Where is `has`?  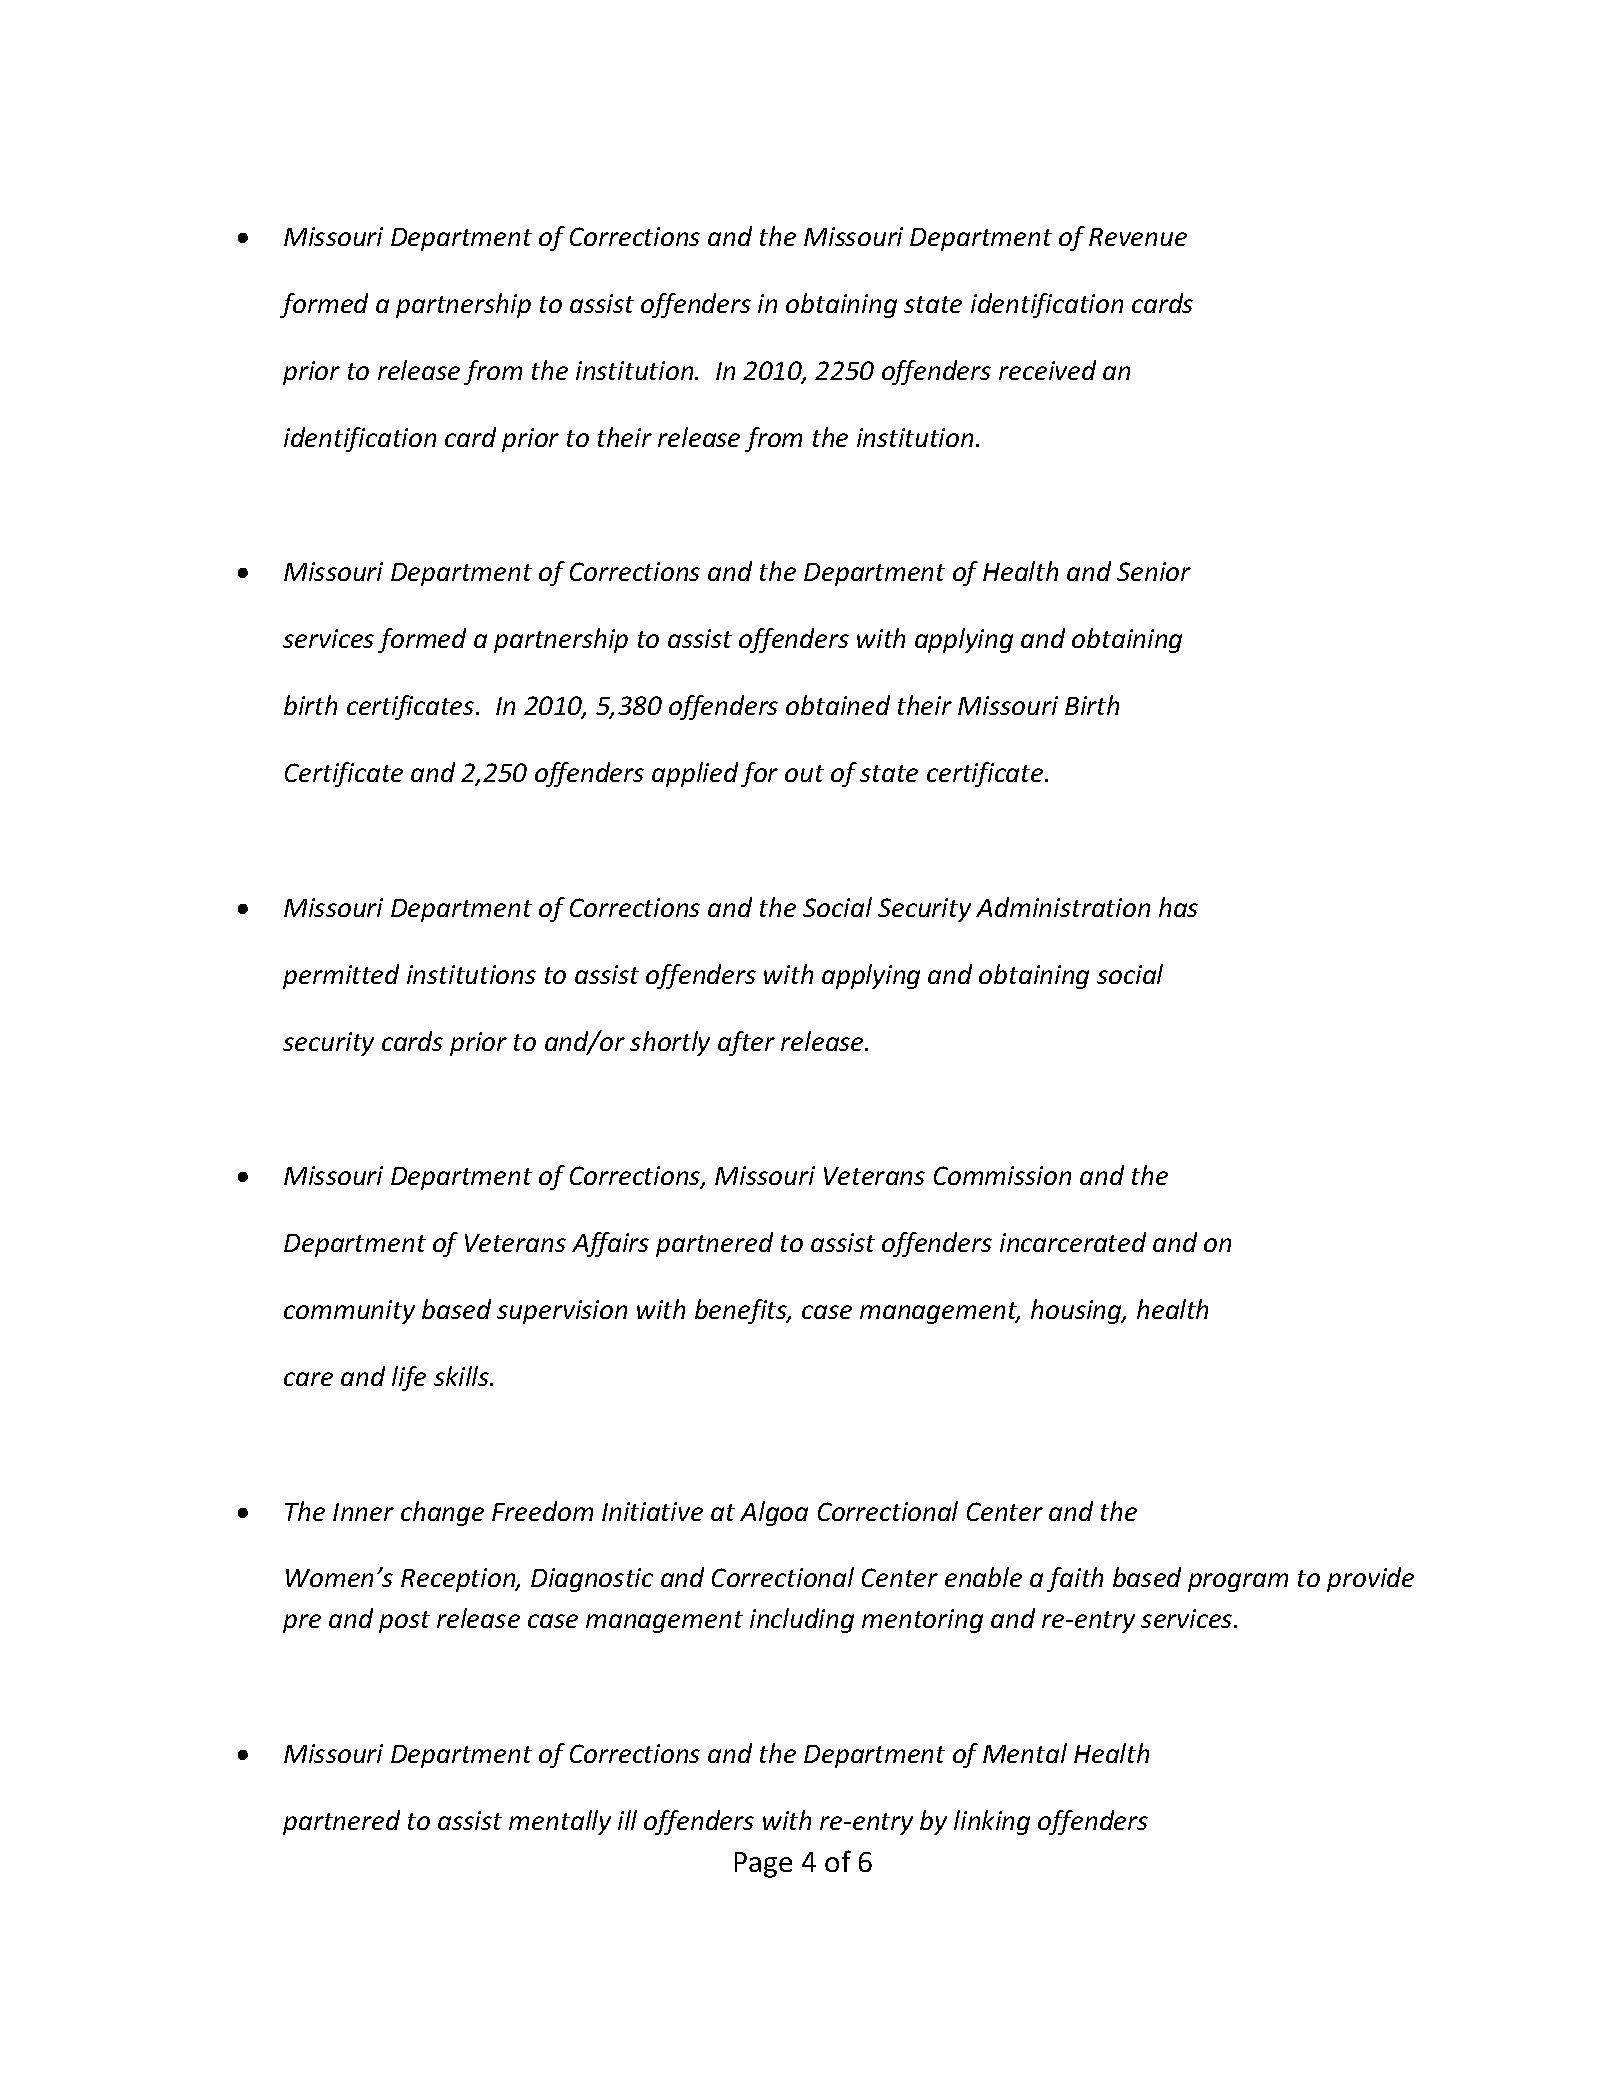
has is located at coordinates (1178, 907).
